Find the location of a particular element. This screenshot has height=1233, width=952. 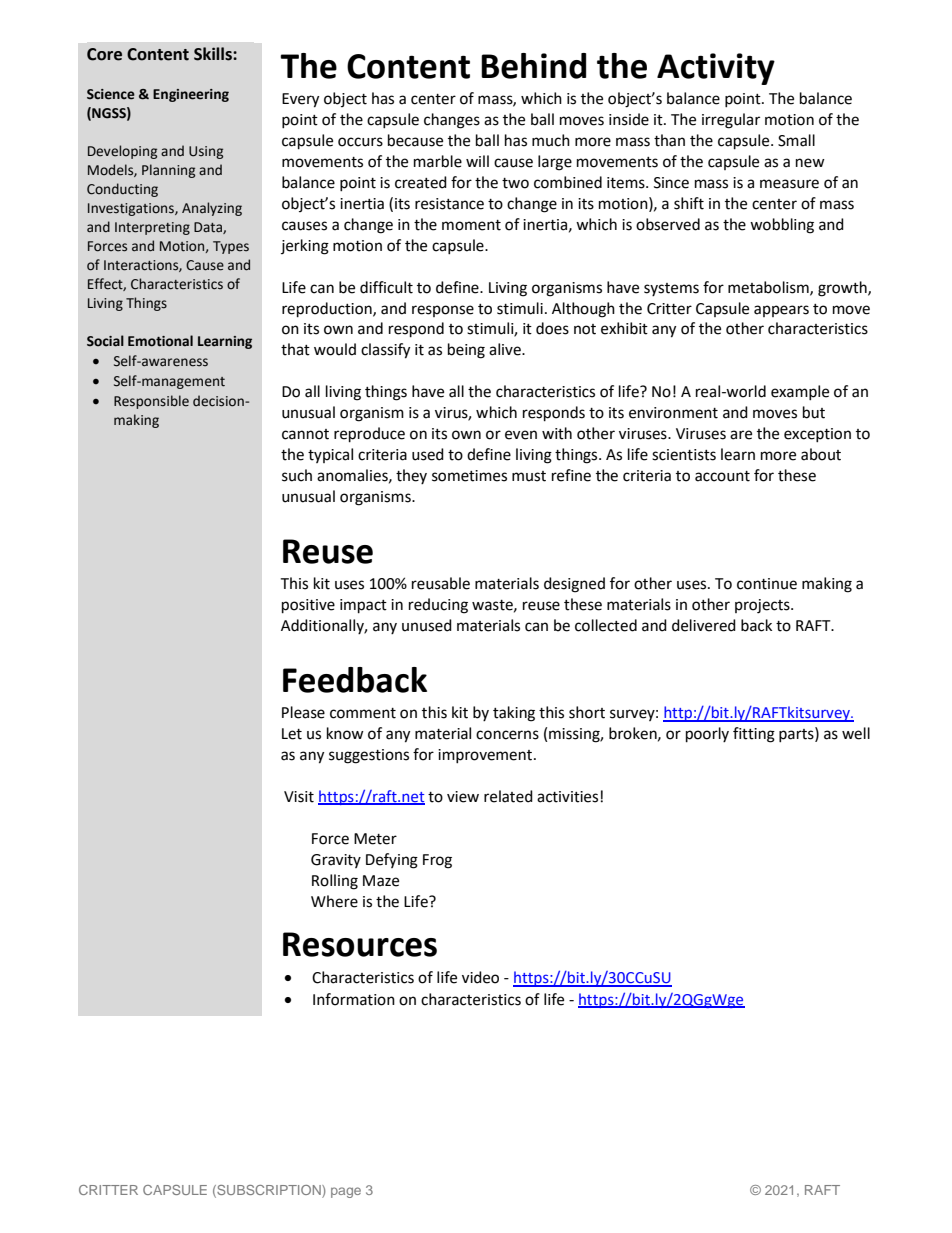

Behind is located at coordinates (533, 66).
